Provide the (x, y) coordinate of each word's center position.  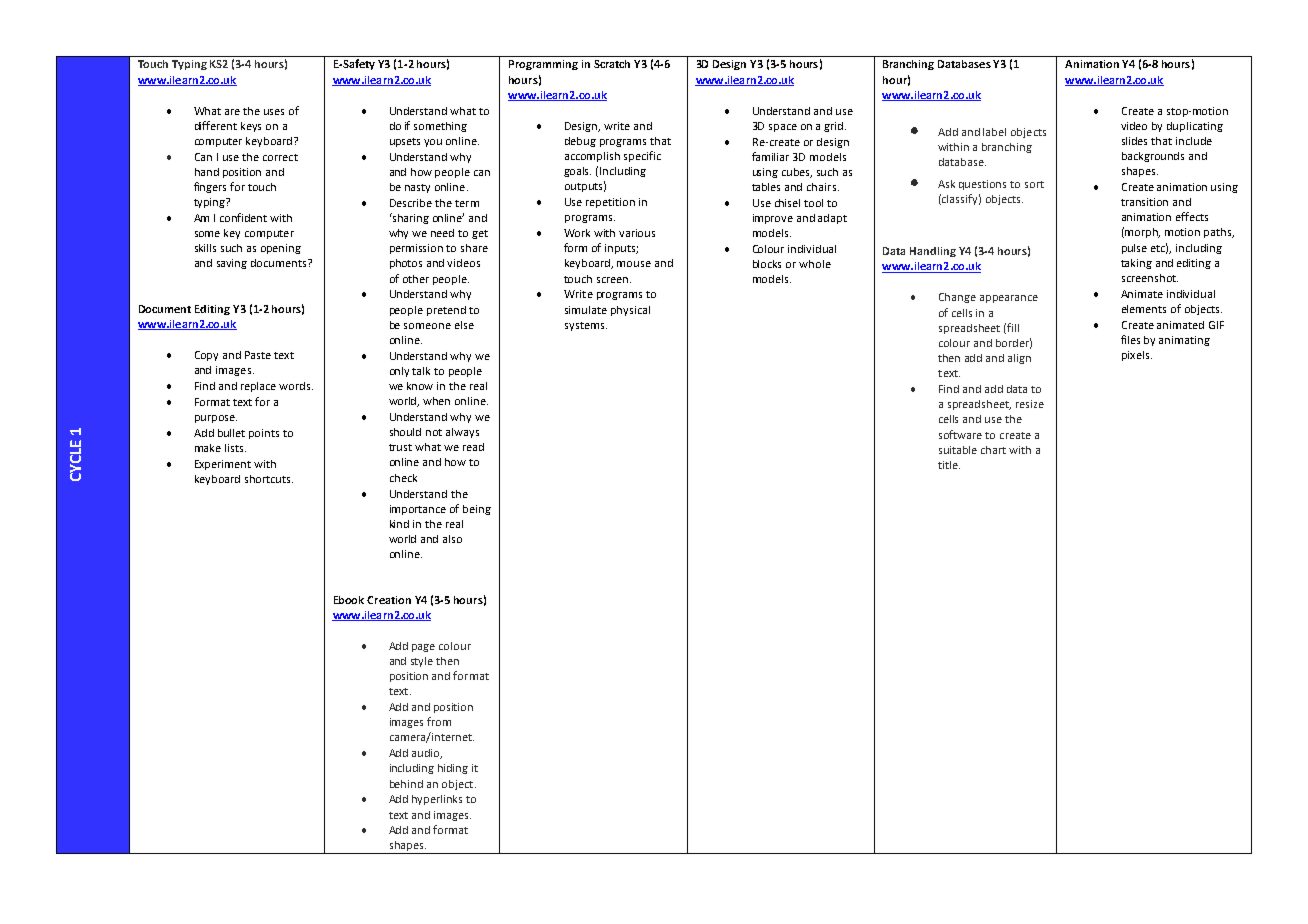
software (960, 434)
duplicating (1195, 127)
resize (1030, 404)
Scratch (612, 64)
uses (274, 112)
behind (406, 784)
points (264, 434)
